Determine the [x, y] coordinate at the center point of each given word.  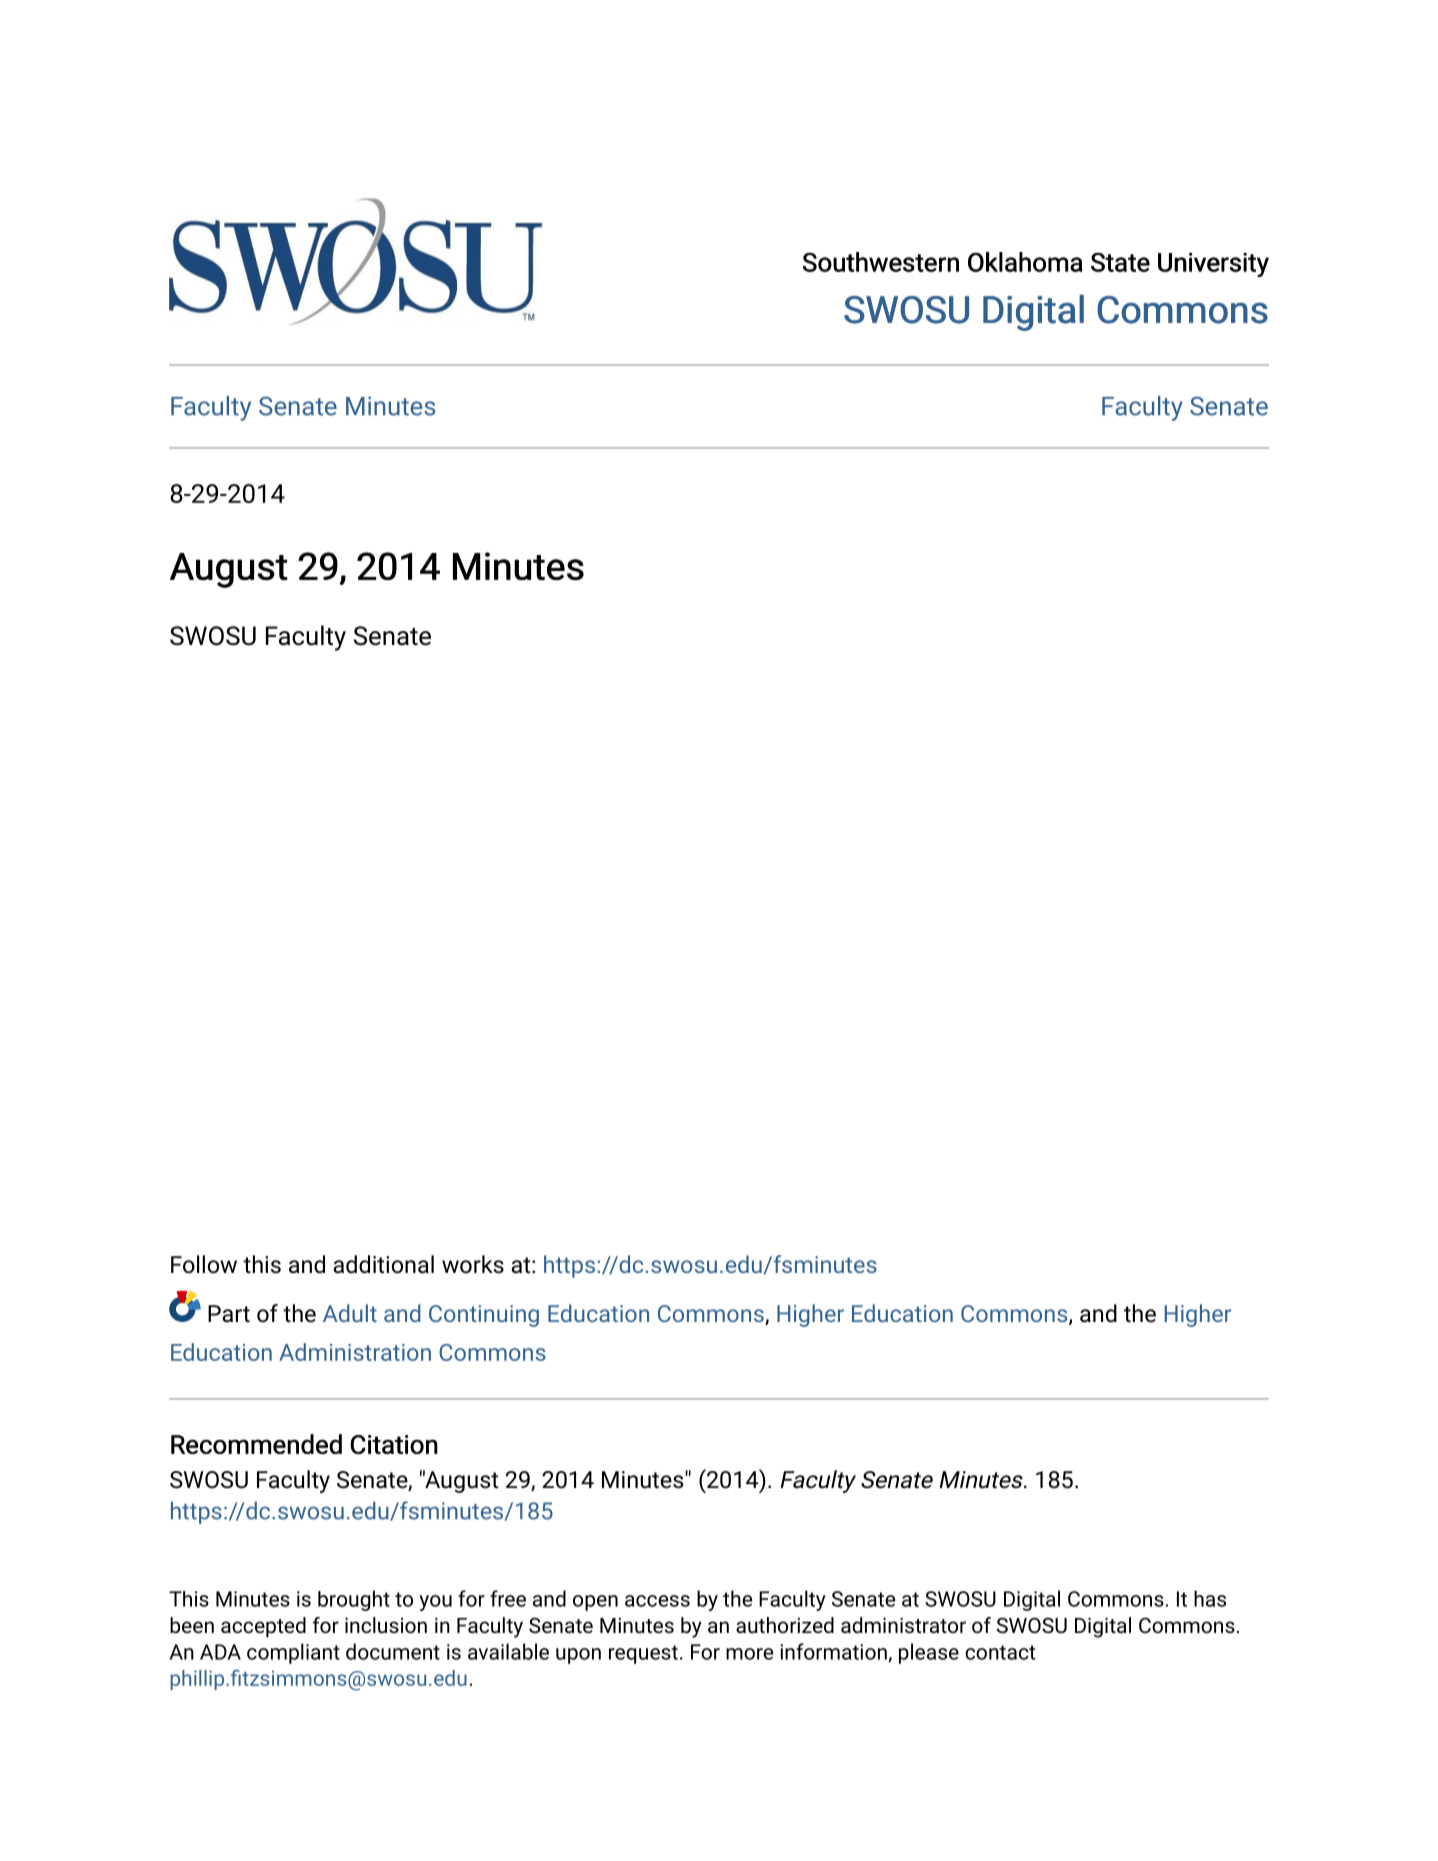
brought [354, 1600]
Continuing [484, 1316]
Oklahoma [1025, 262]
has [1210, 1598]
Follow [204, 1264]
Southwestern [881, 262]
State [1120, 262]
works [473, 1264]
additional [383, 1264]
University [1213, 265]
